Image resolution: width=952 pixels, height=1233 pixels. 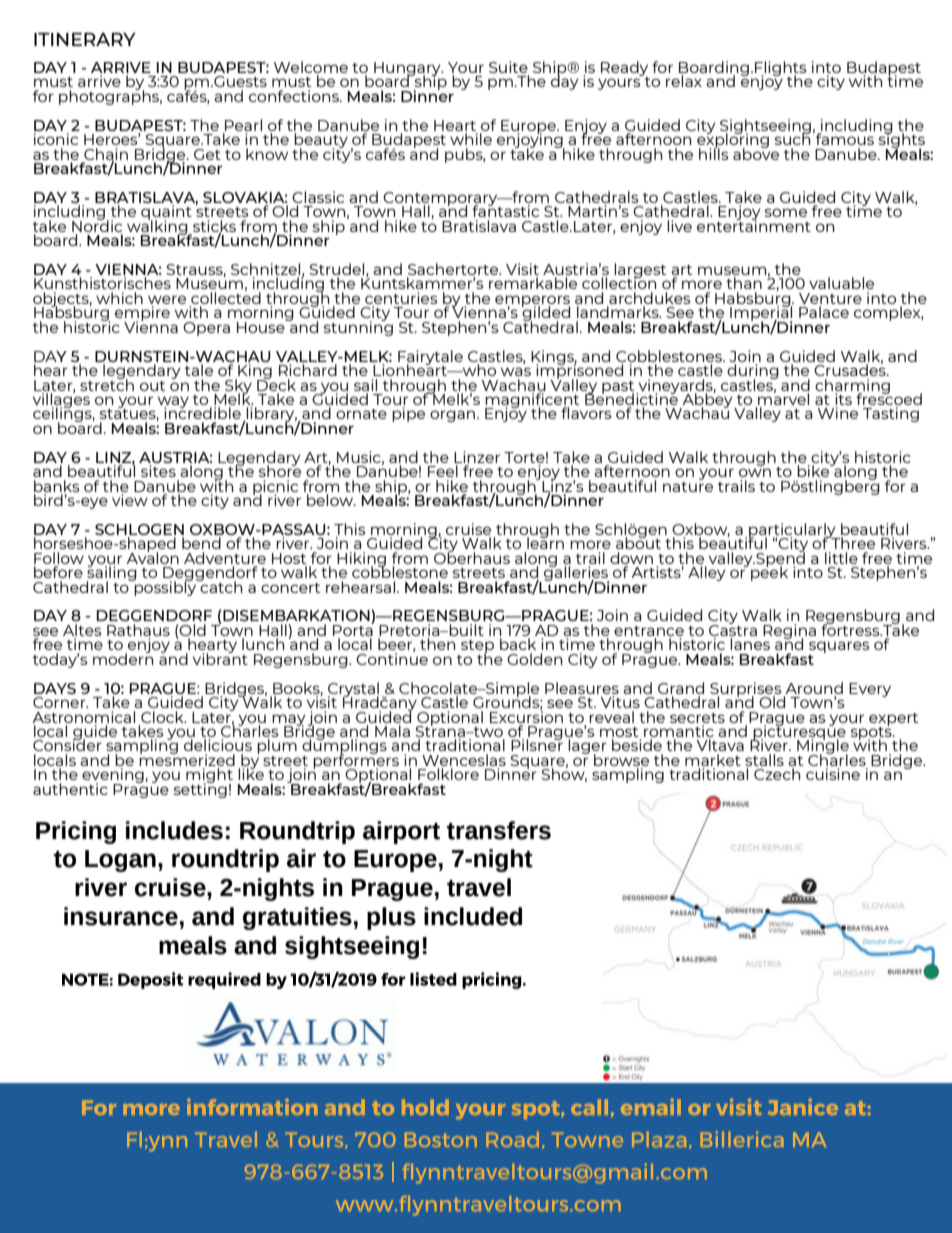 I want to click on little, so click(x=841, y=558).
